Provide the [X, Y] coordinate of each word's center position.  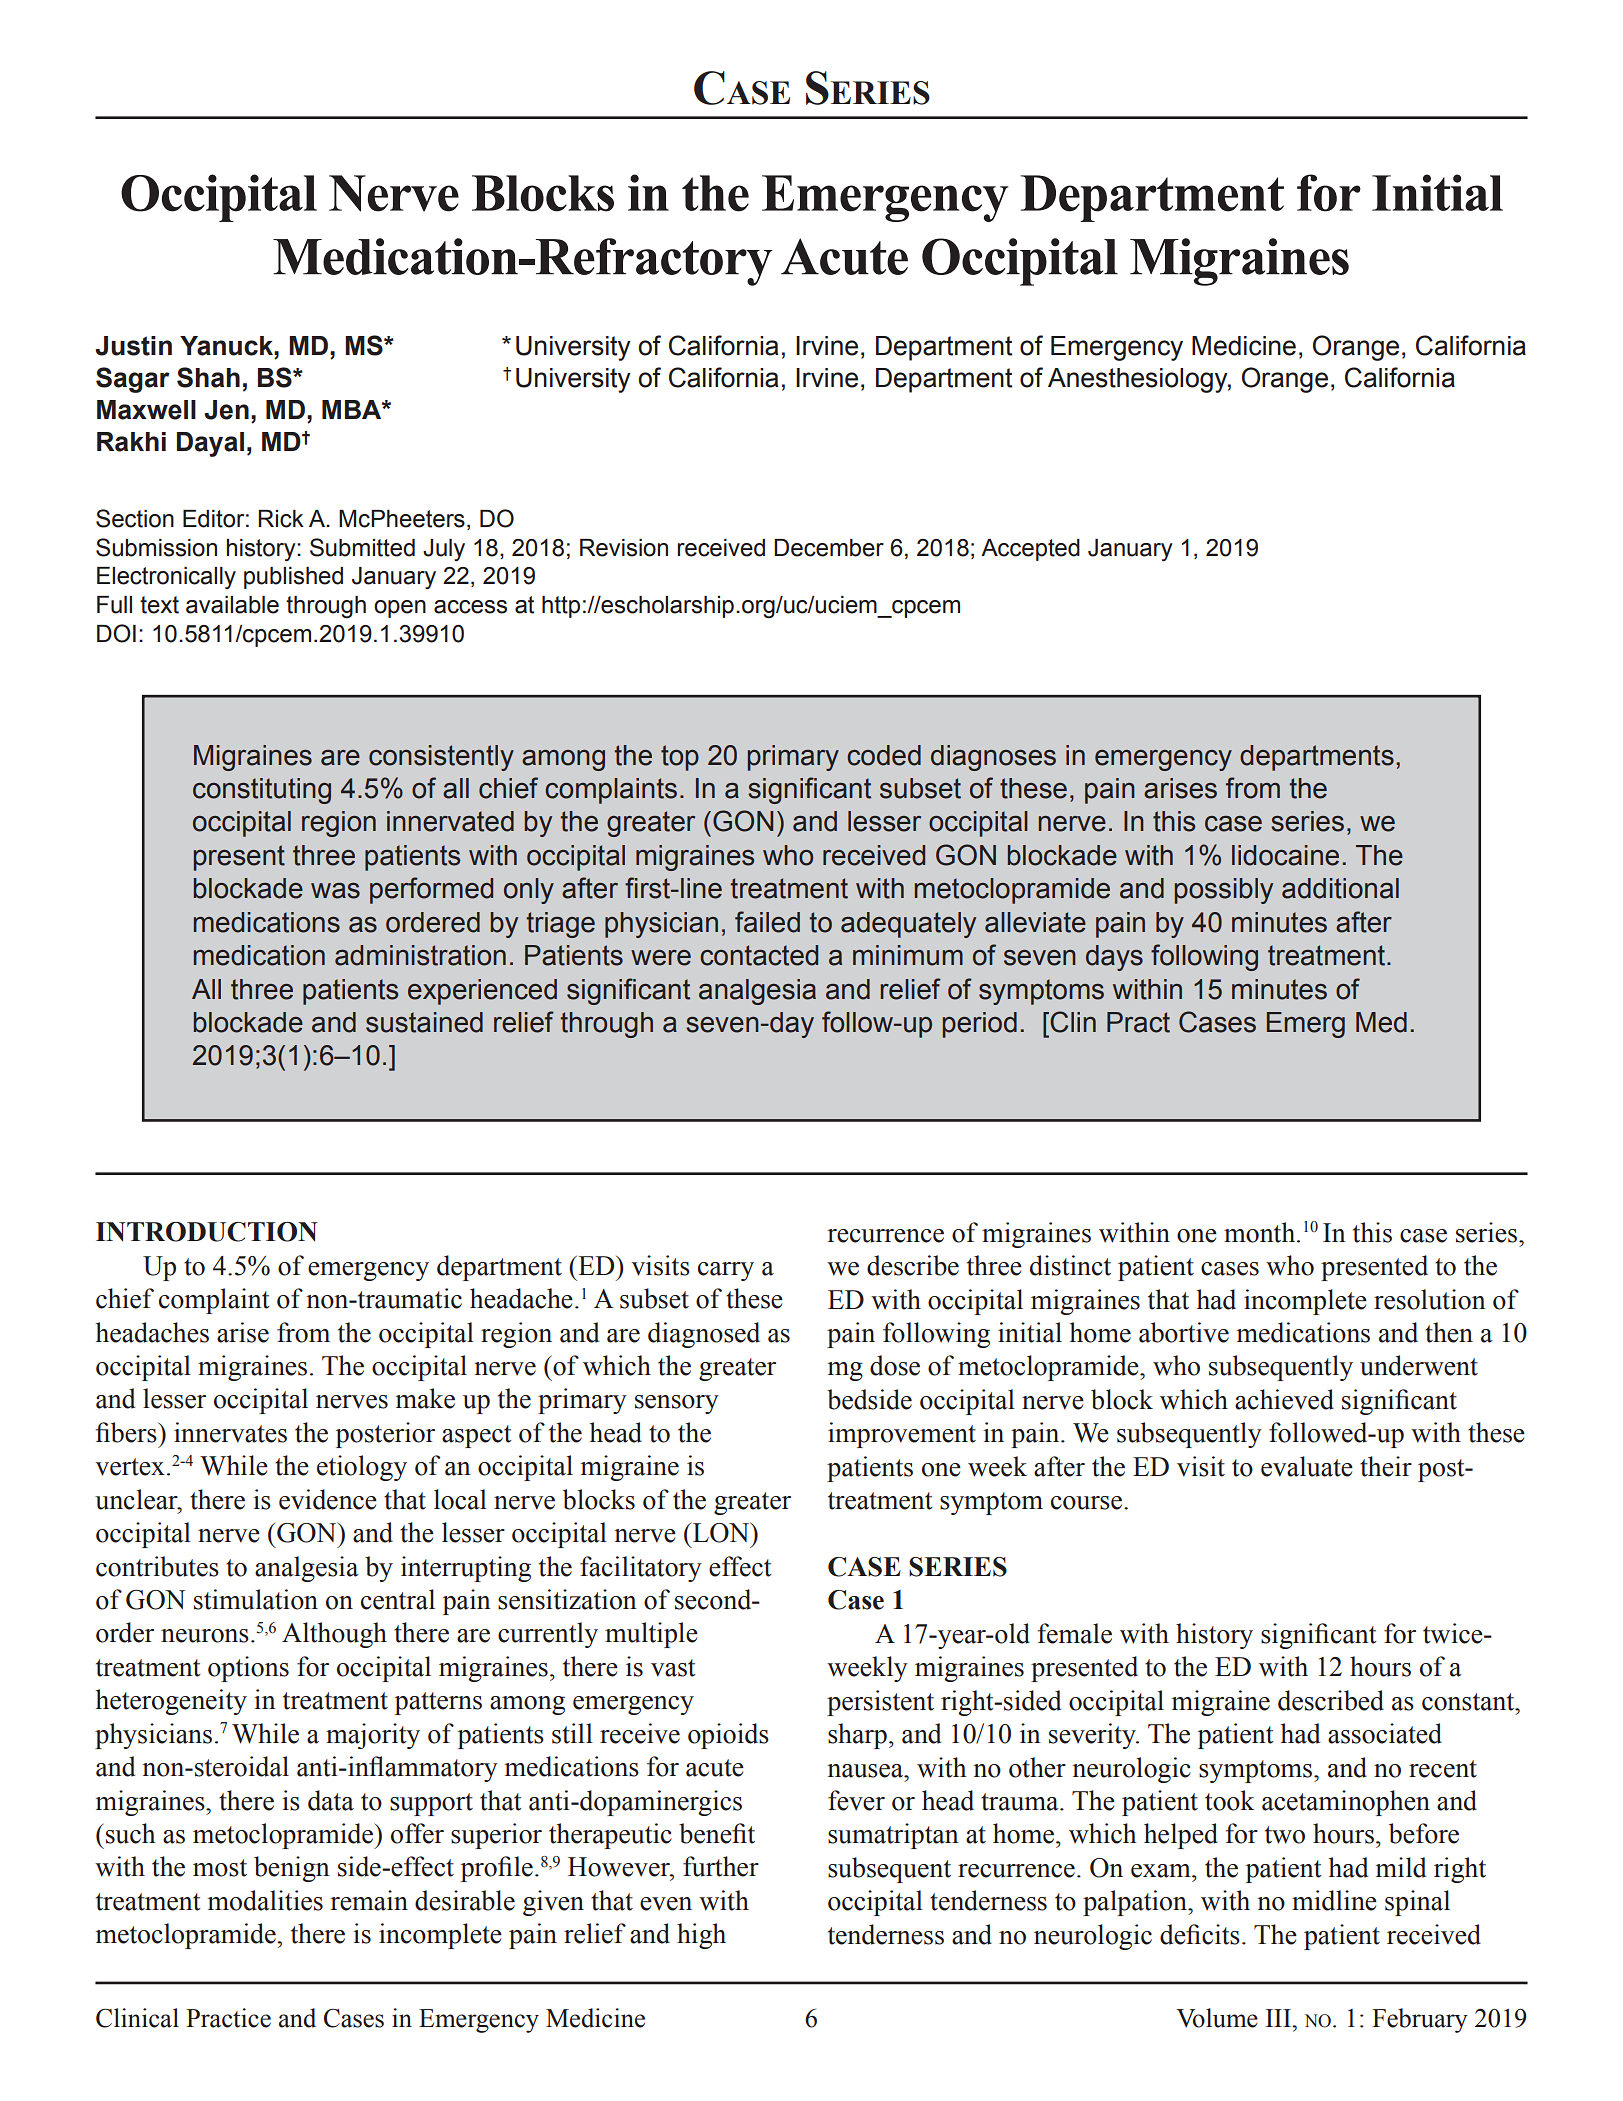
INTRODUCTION [207, 1232]
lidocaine [1285, 855]
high [701, 1936]
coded [884, 755]
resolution [1430, 1299]
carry [726, 1271]
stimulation [256, 1599]
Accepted [1030, 550]
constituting [262, 791]
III [1279, 2018]
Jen [226, 410]
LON [721, 1532]
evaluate [1307, 1466]
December [829, 548]
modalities [265, 1900]
